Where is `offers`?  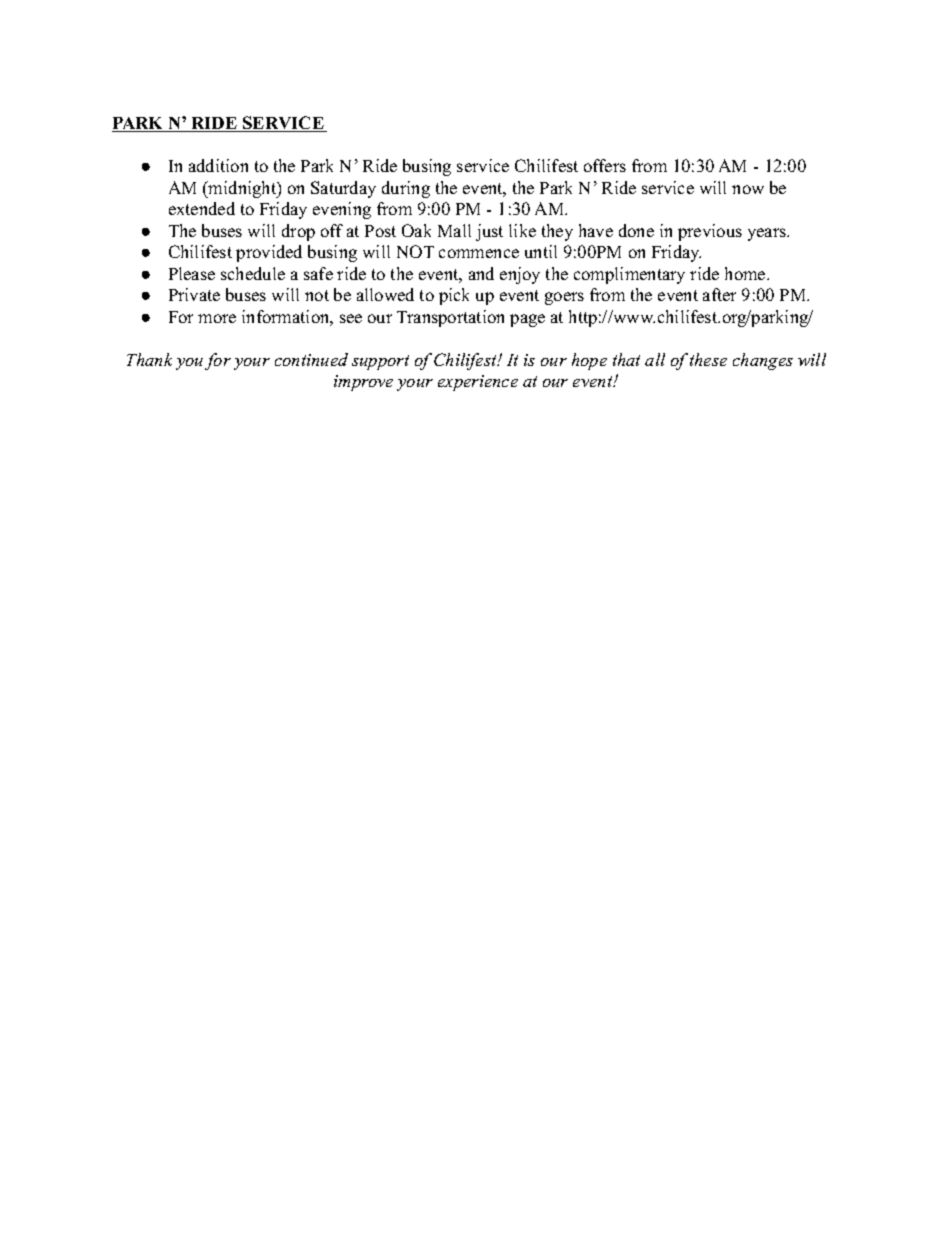 offers is located at coordinates (605, 165).
